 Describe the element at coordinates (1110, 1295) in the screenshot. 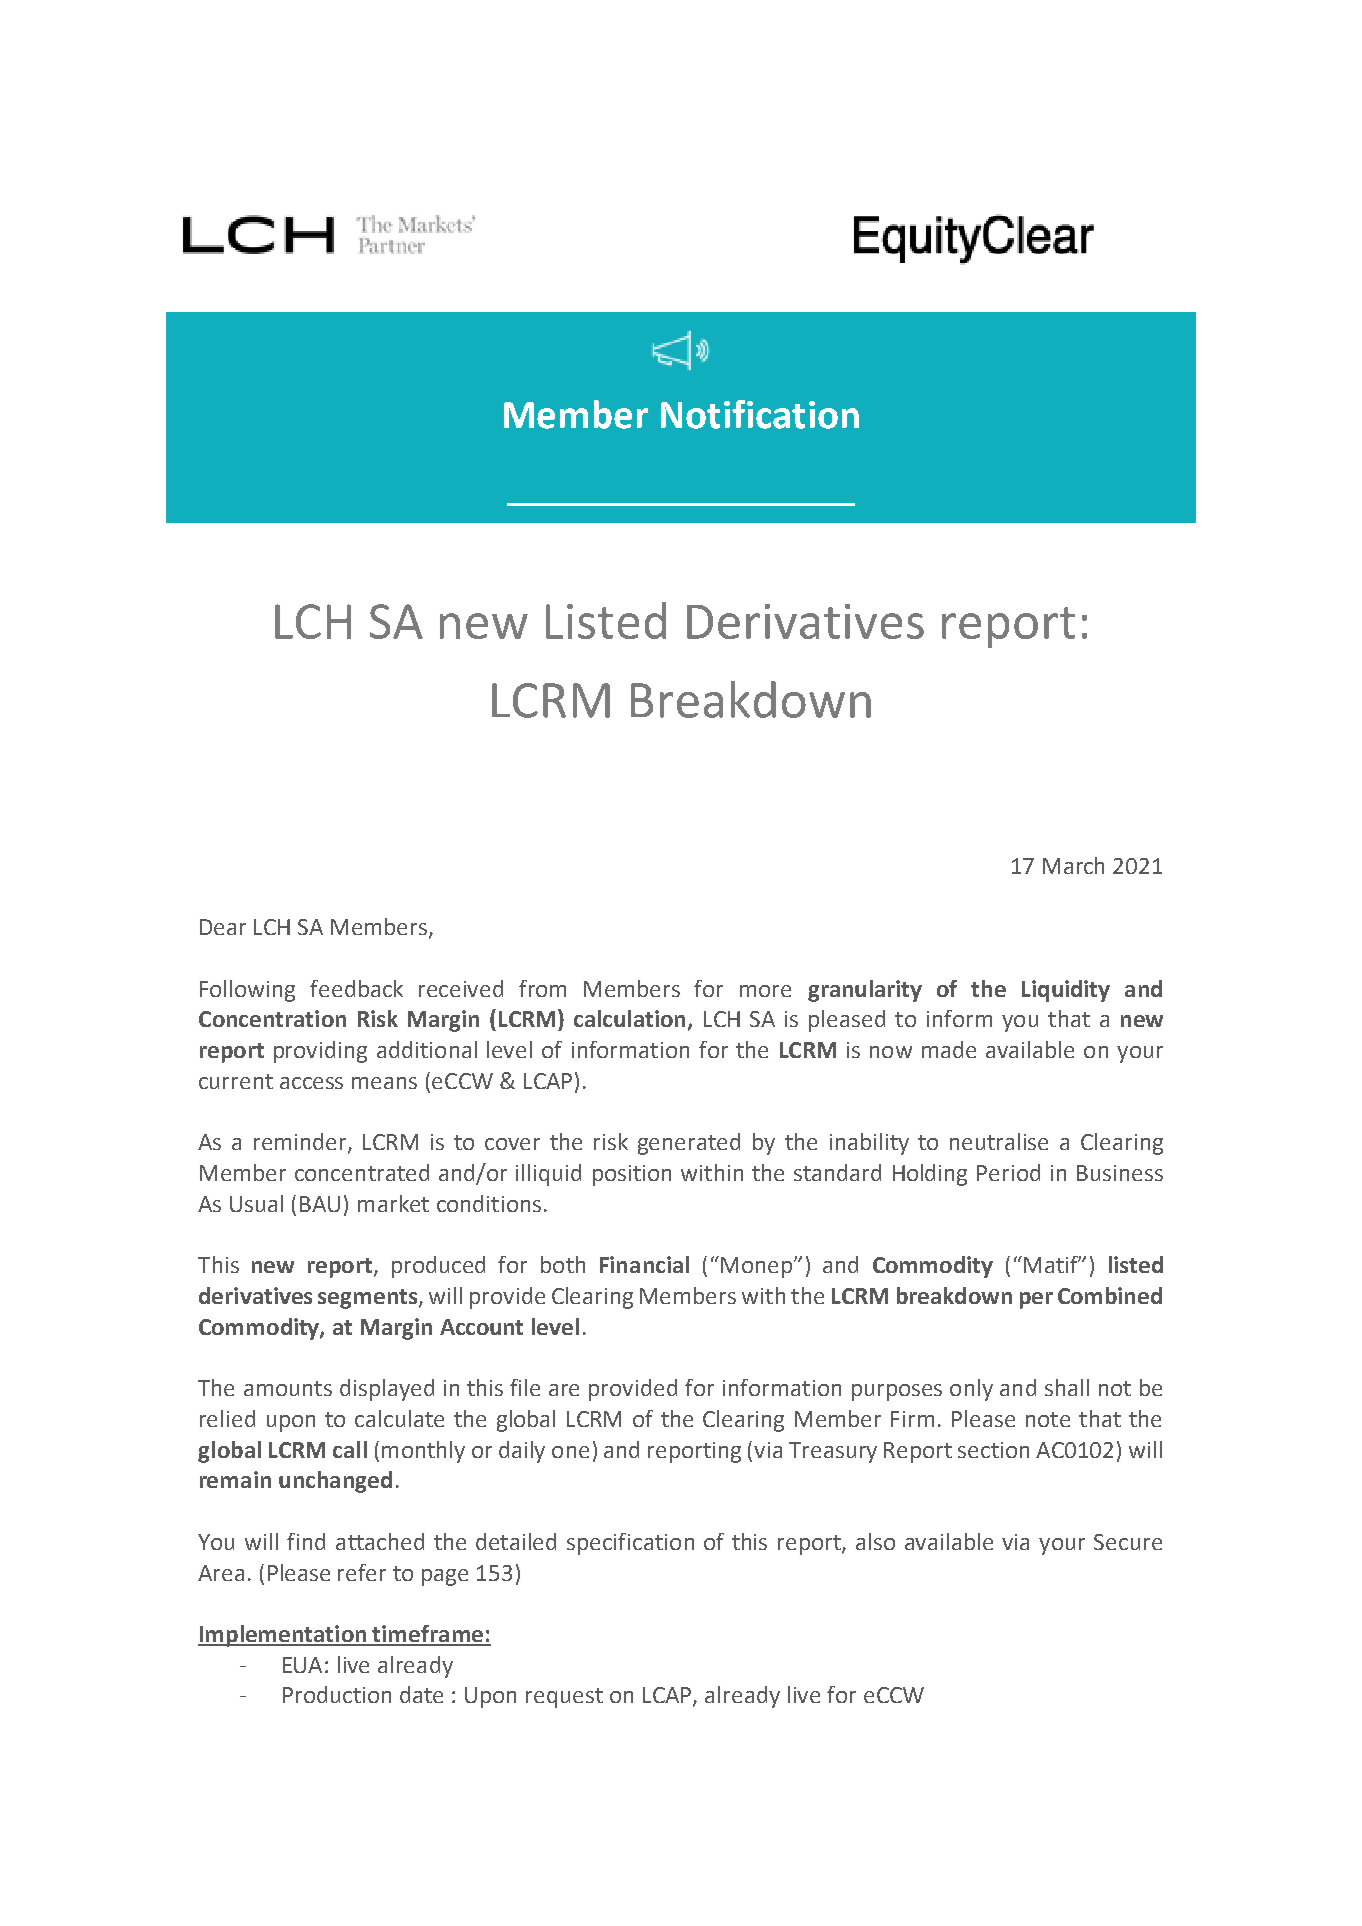

I see `Combined` at that location.
